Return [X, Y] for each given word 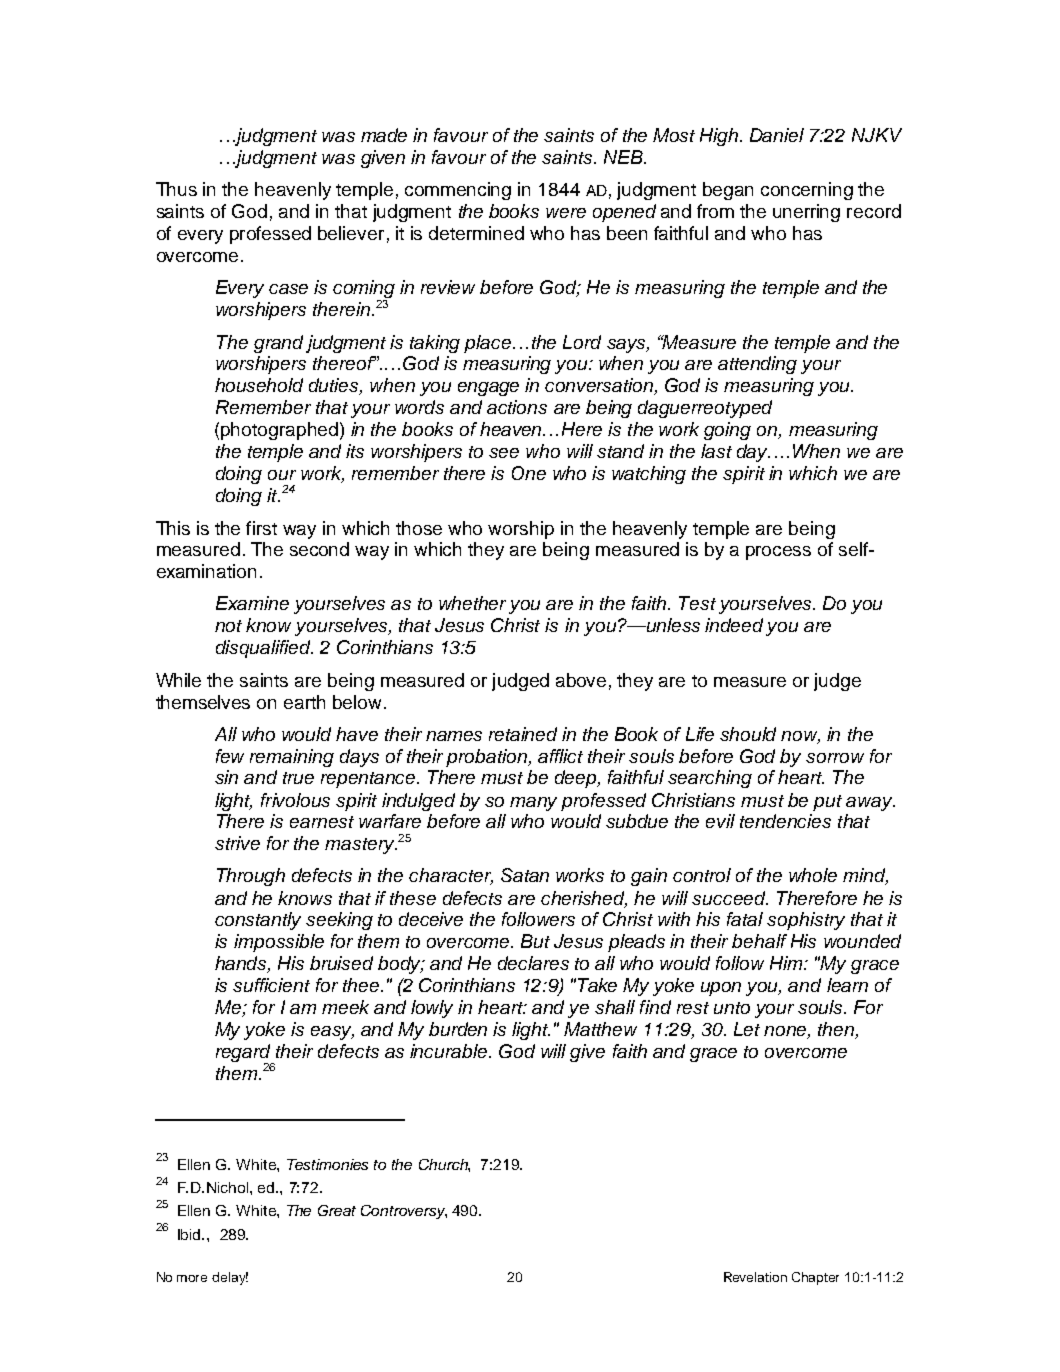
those [419, 528]
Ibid [191, 1234]
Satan [525, 875]
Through [251, 877]
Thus [176, 189]
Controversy [404, 1212]
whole [813, 875]
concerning [807, 191]
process [778, 553]
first [261, 528]
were [566, 213]
